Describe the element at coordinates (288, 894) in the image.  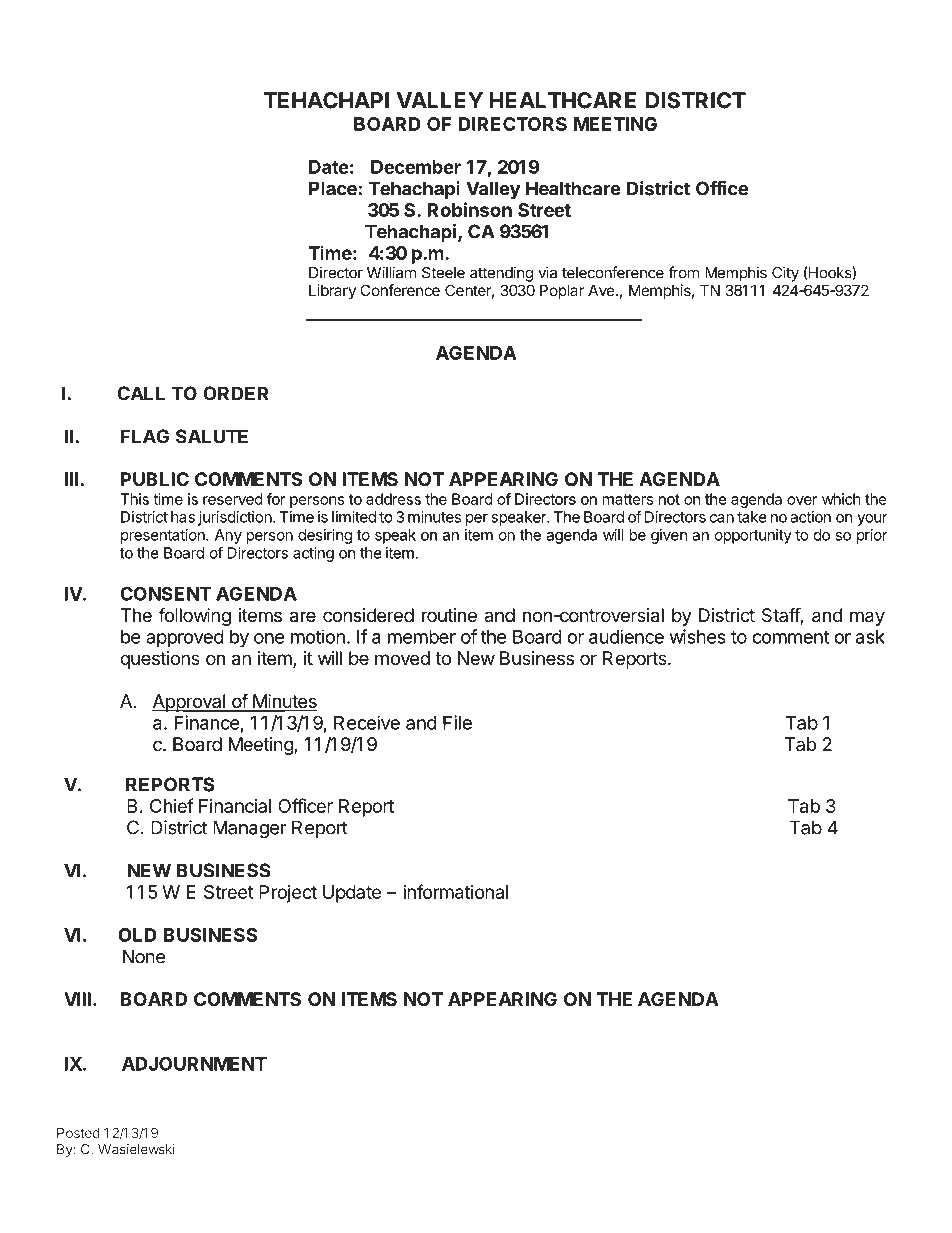
I see `Project` at that location.
